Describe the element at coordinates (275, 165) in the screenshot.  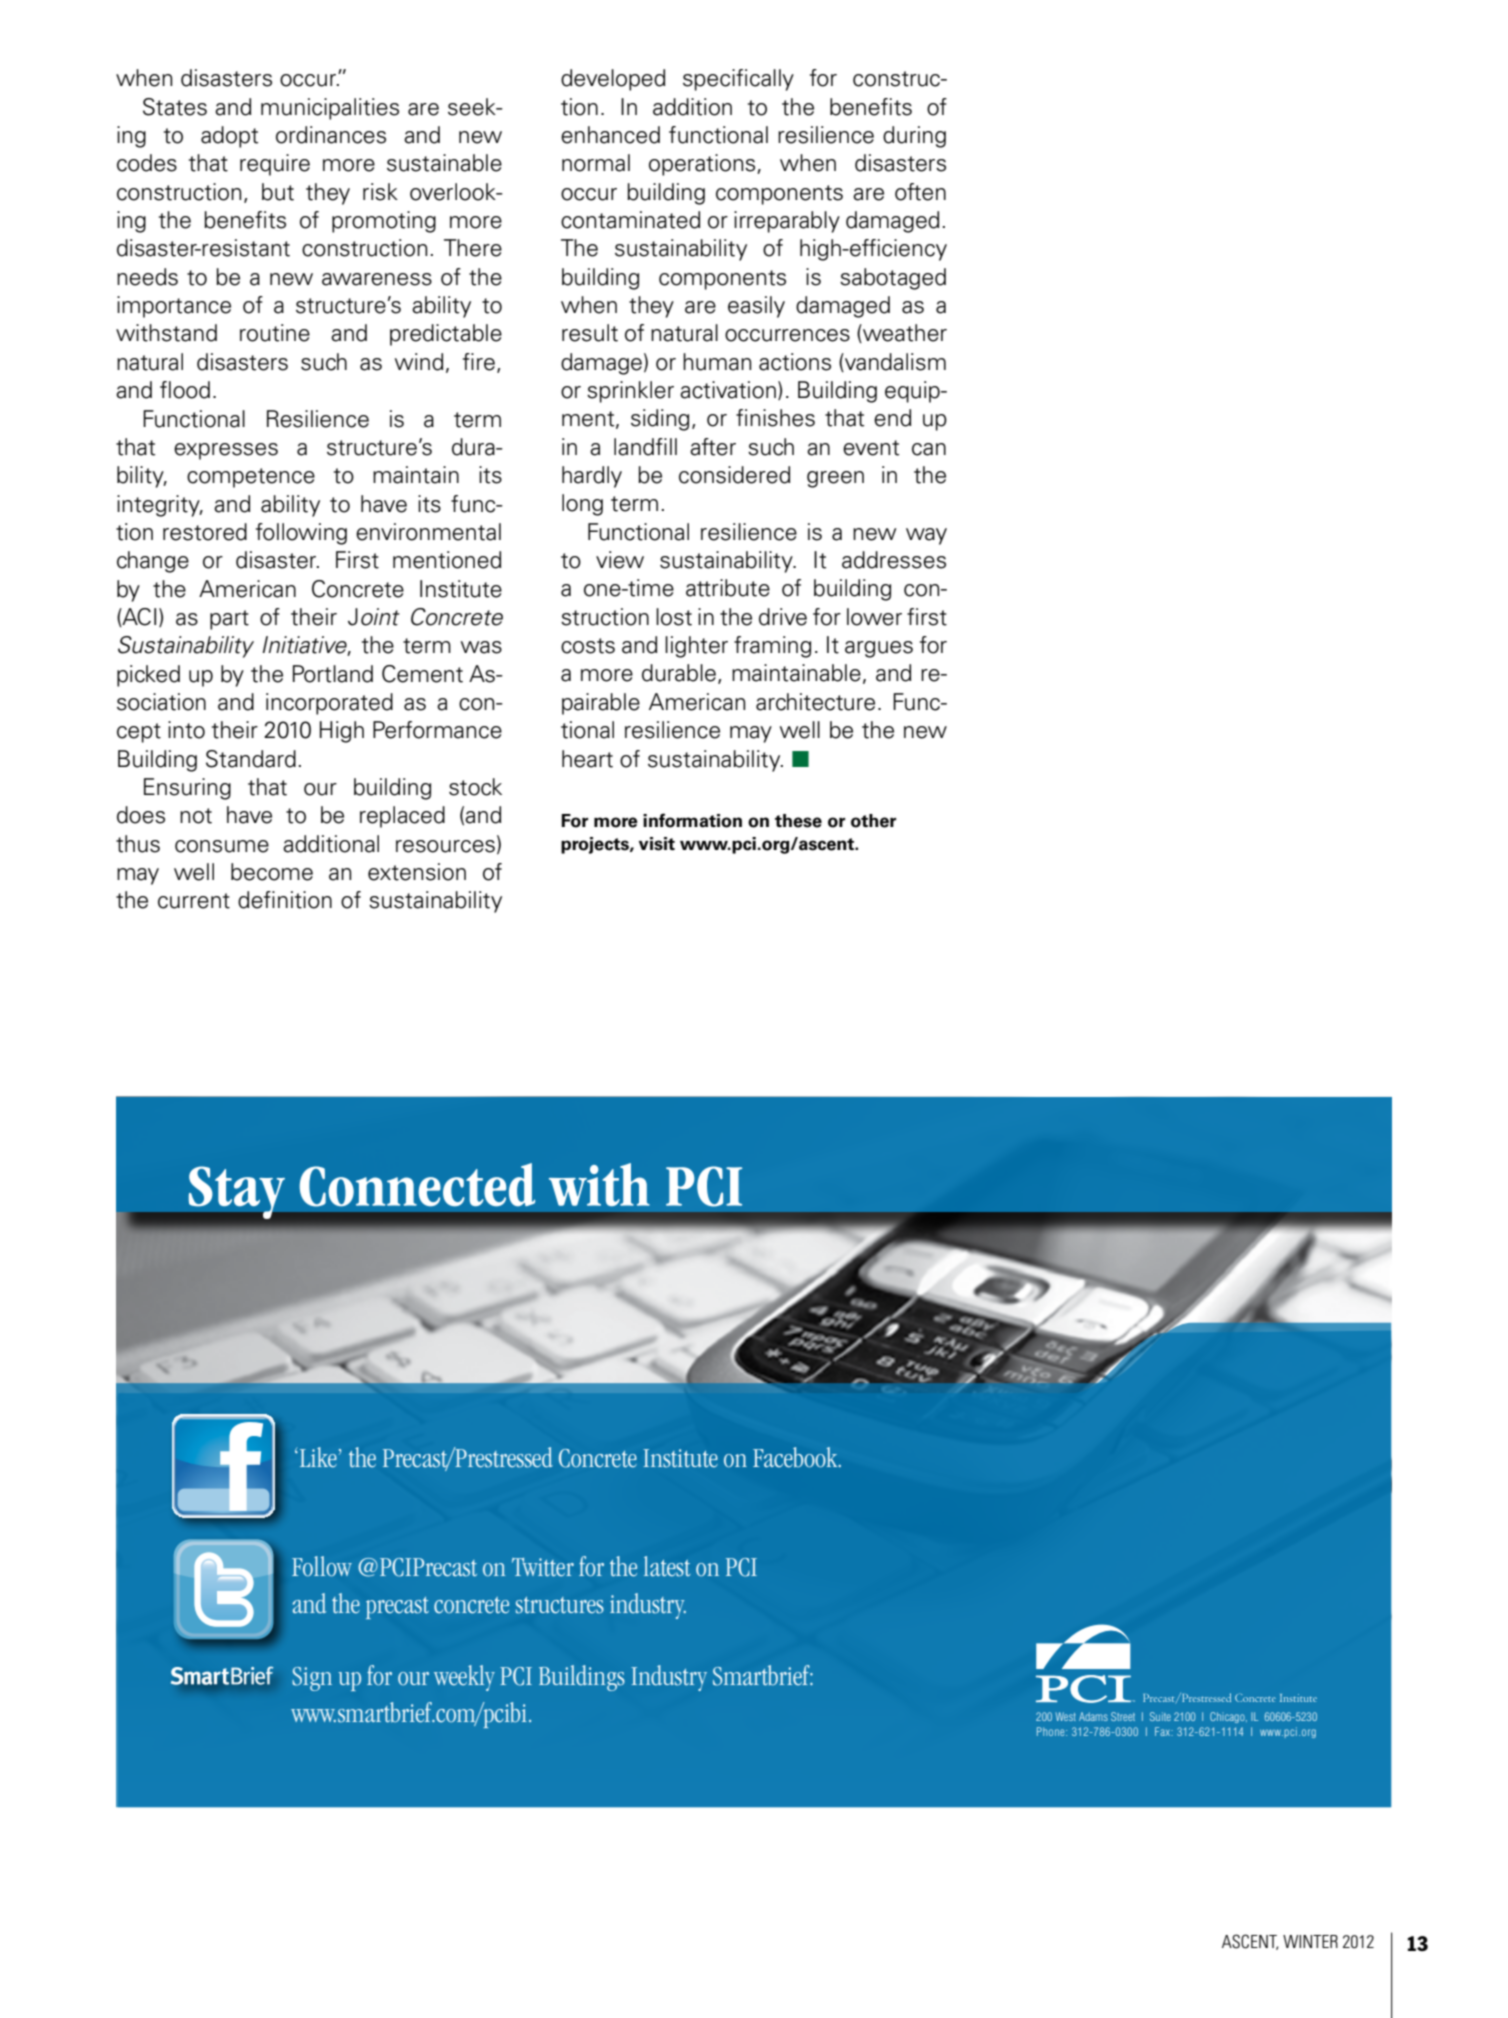
I see `require` at that location.
